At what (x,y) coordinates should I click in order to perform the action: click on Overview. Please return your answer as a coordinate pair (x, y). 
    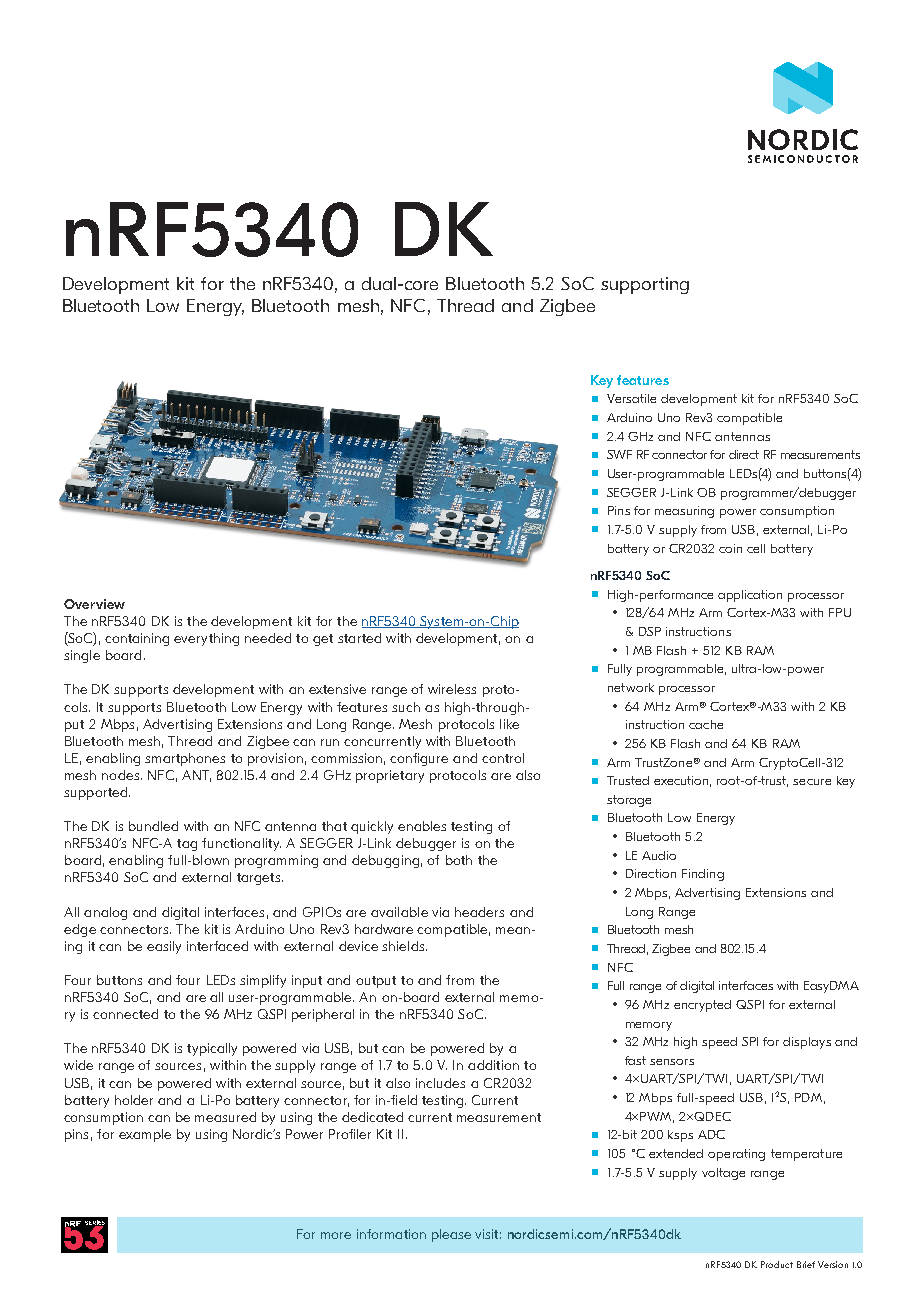
    Looking at the image, I should click on (94, 604).
